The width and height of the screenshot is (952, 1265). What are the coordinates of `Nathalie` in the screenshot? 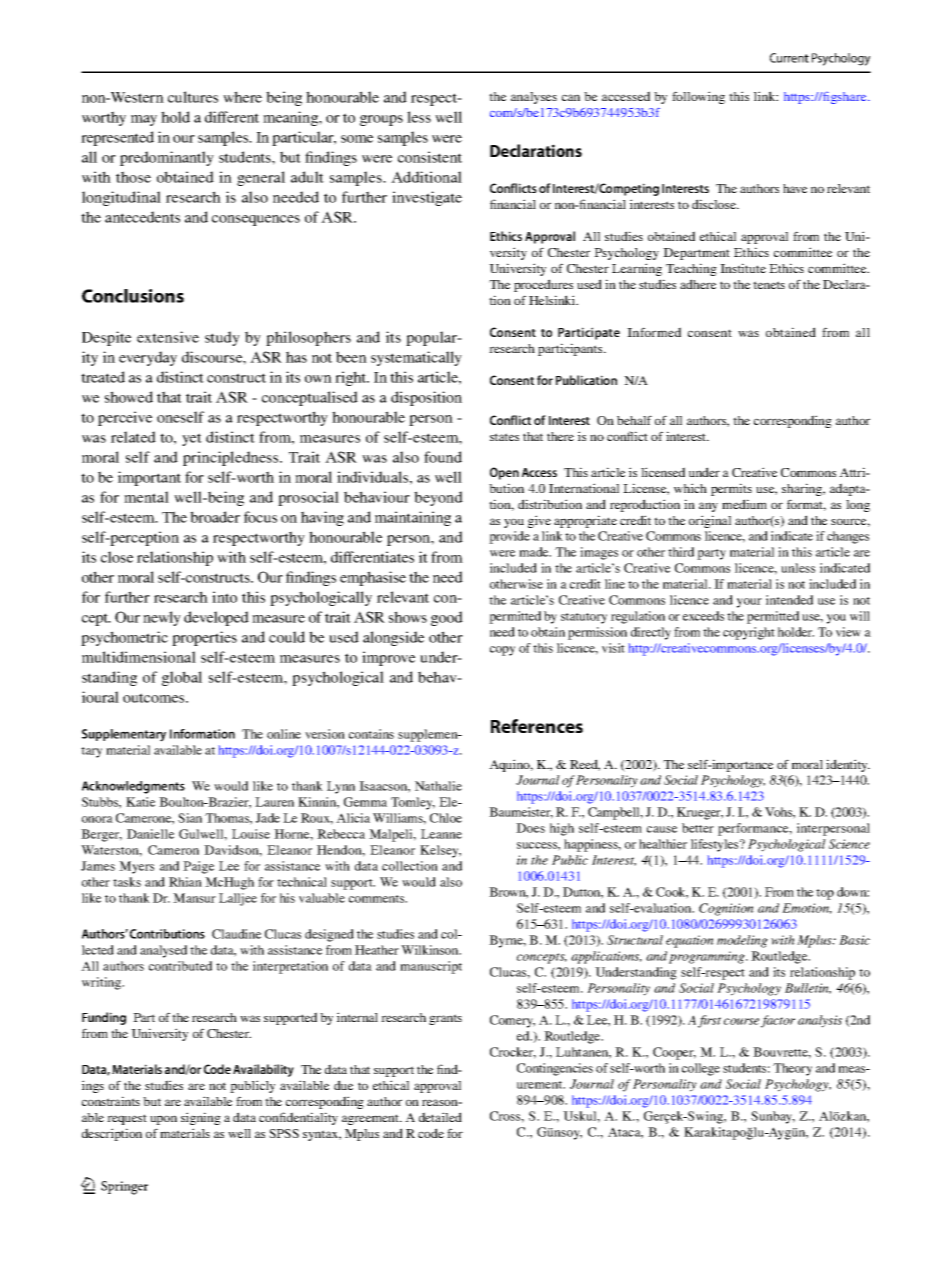 It's located at (438, 786).
